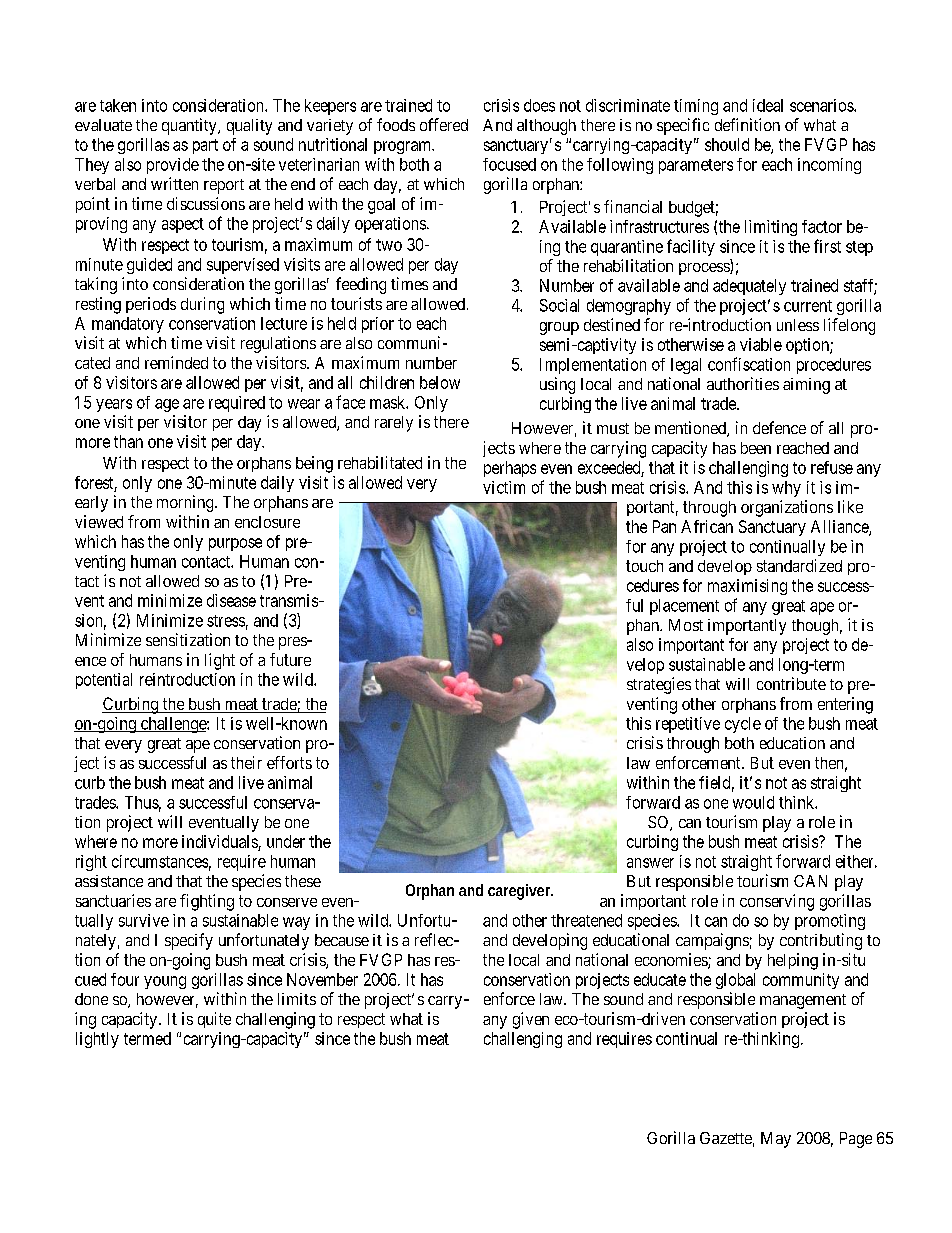  What do you see at coordinates (214, 1020) in the screenshot?
I see `quite` at bounding box center [214, 1020].
